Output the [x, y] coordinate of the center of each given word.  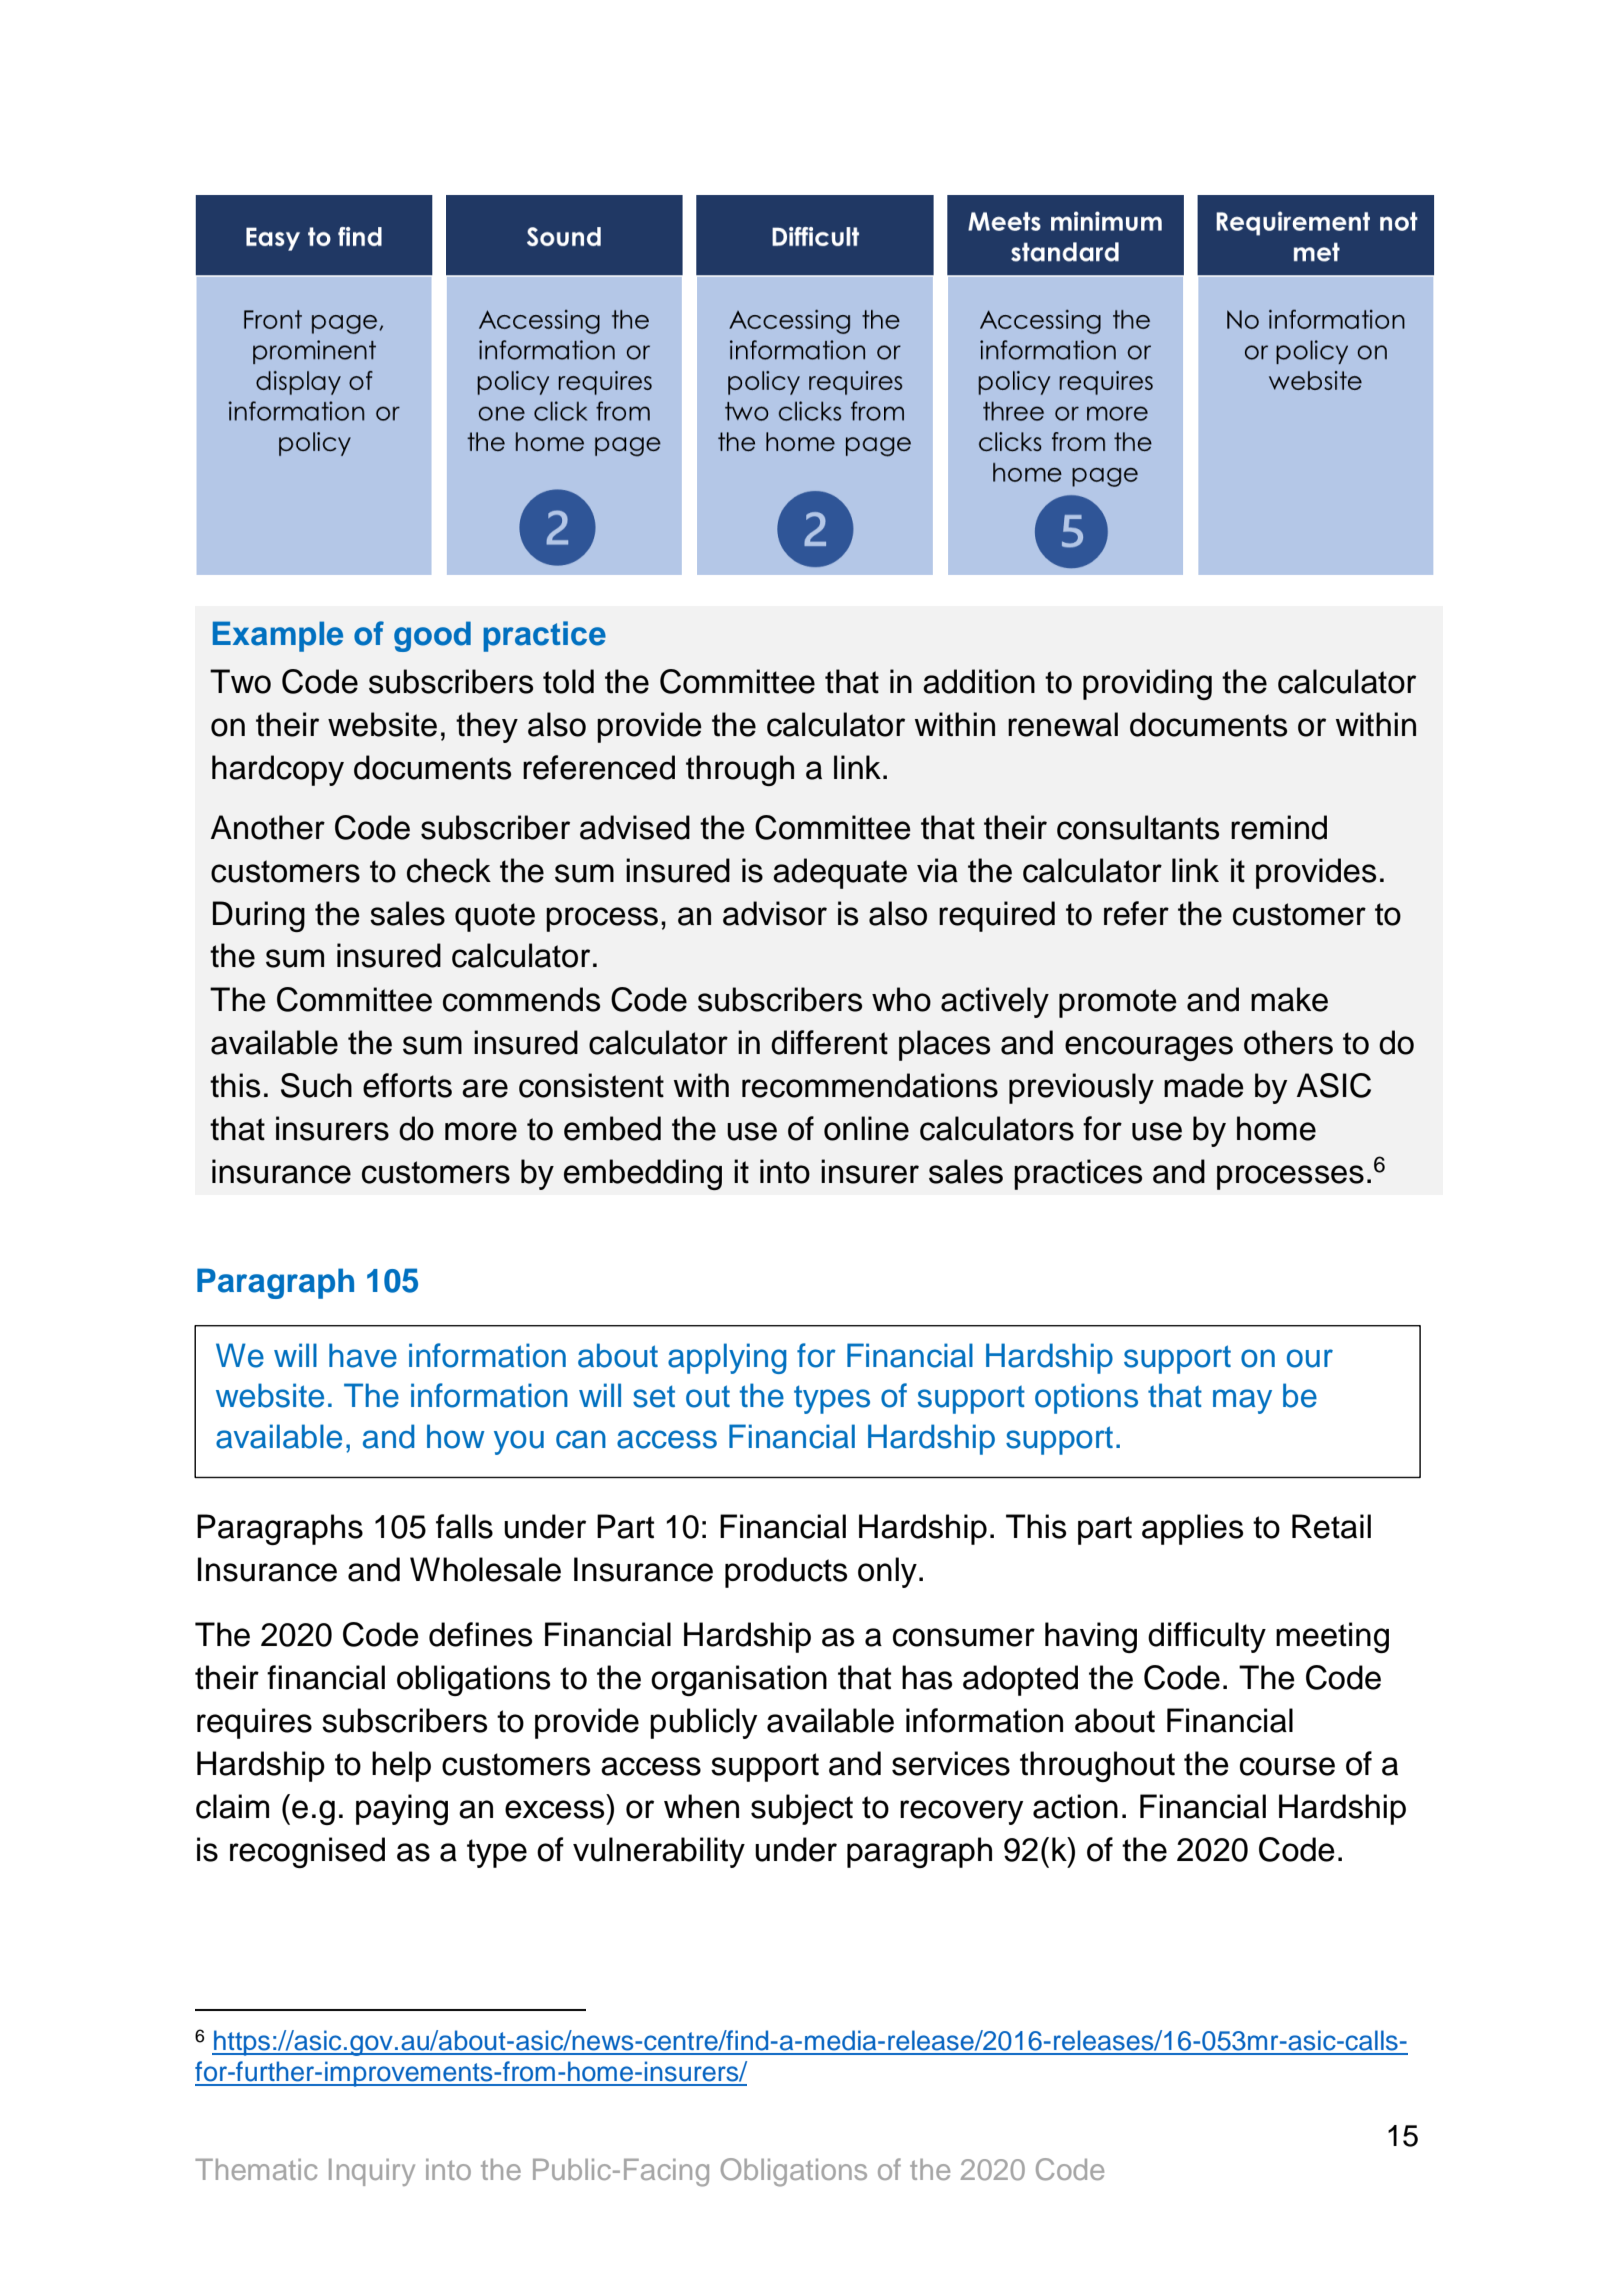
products [786, 1572]
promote [1118, 1003]
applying [727, 1358]
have [363, 1355]
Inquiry [372, 2172]
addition [979, 681]
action [1075, 1806]
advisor [775, 913]
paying [402, 1809]
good [432, 636]
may [1242, 1401]
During [259, 916]
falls [464, 1526]
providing [1147, 684]
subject [802, 1809]
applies [1192, 1529]
